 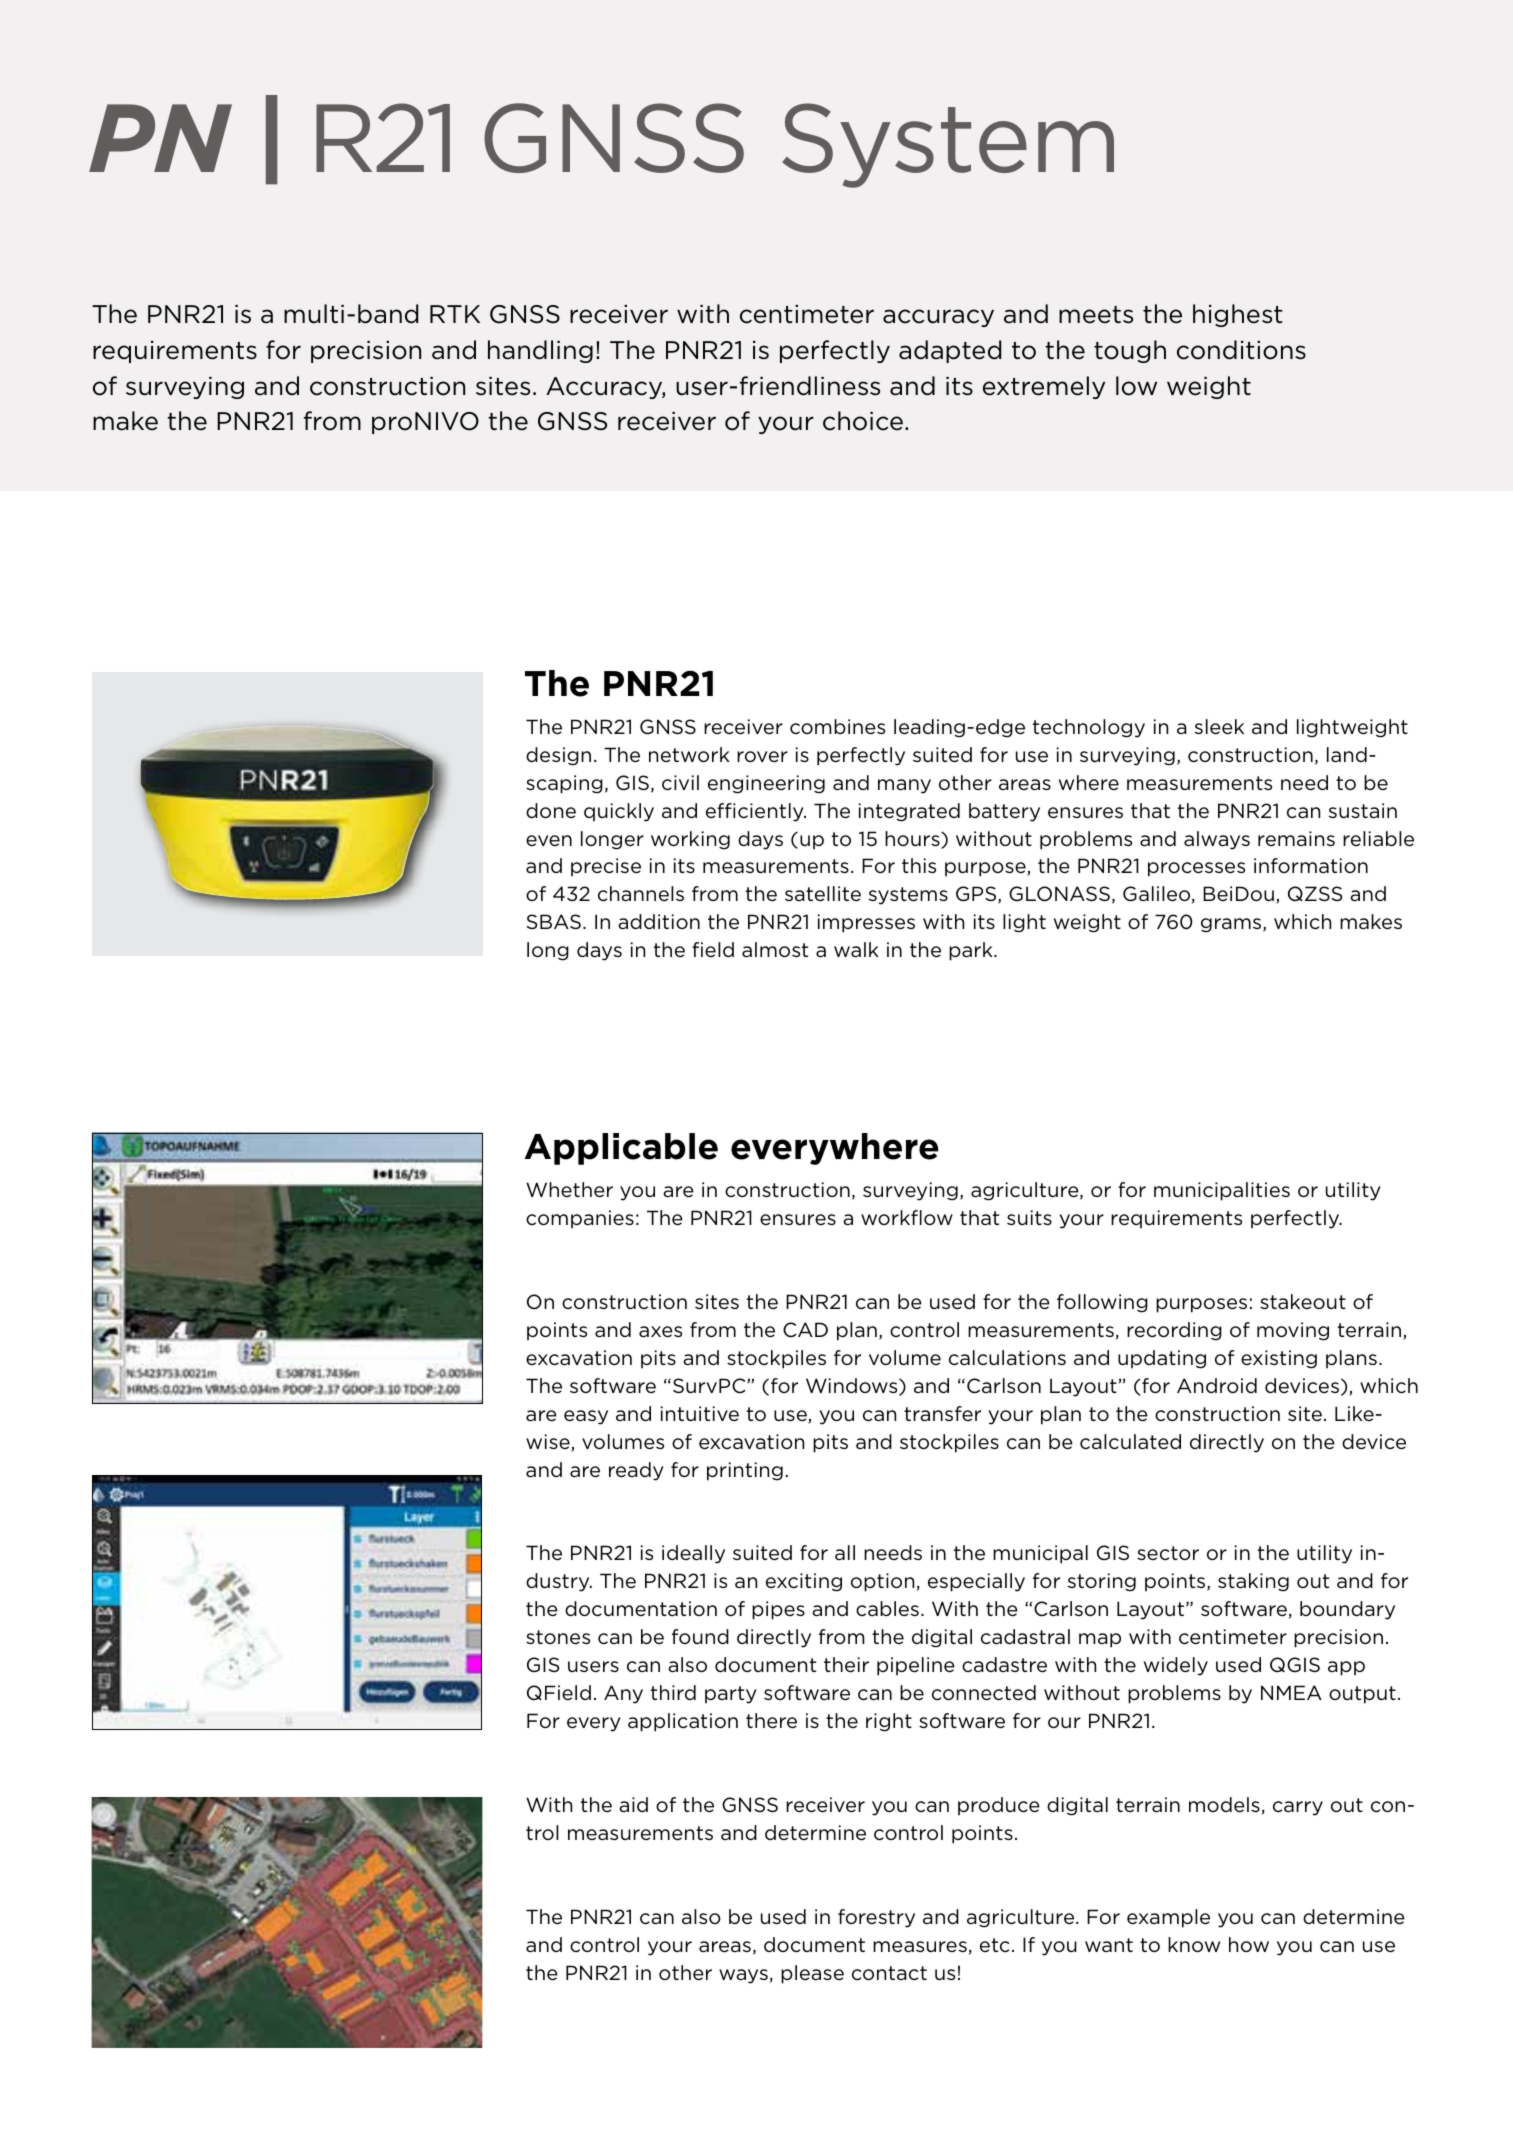 I want to click on adapted, so click(x=950, y=351).
